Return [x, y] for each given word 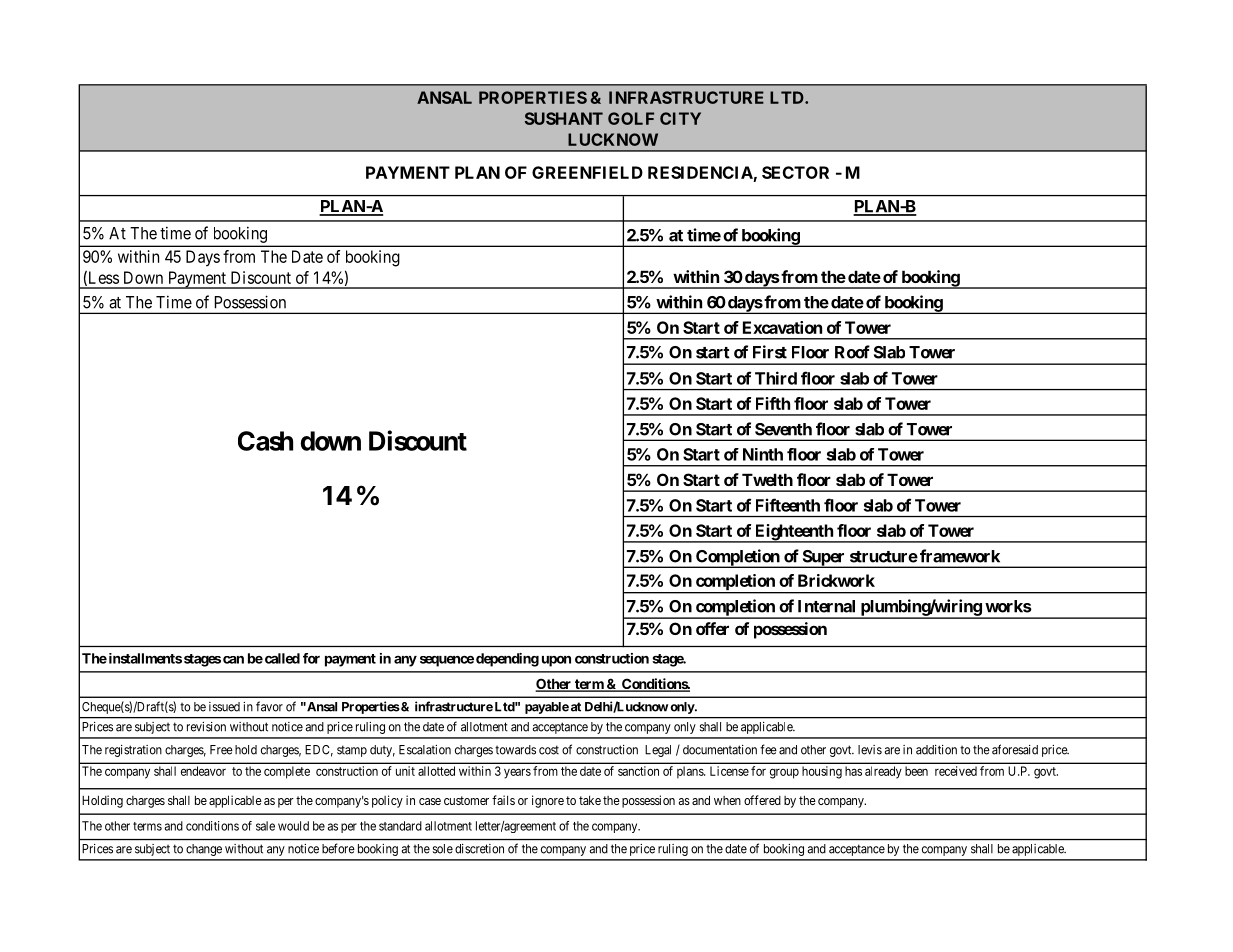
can [233, 660]
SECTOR [795, 172]
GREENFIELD [587, 172]
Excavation [782, 327]
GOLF [631, 118]
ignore [548, 801]
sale [265, 826]
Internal [826, 606]
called [281, 658]
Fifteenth [788, 505]
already [883, 772]
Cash [265, 441]
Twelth [767, 479]
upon [556, 661]
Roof [852, 352]
